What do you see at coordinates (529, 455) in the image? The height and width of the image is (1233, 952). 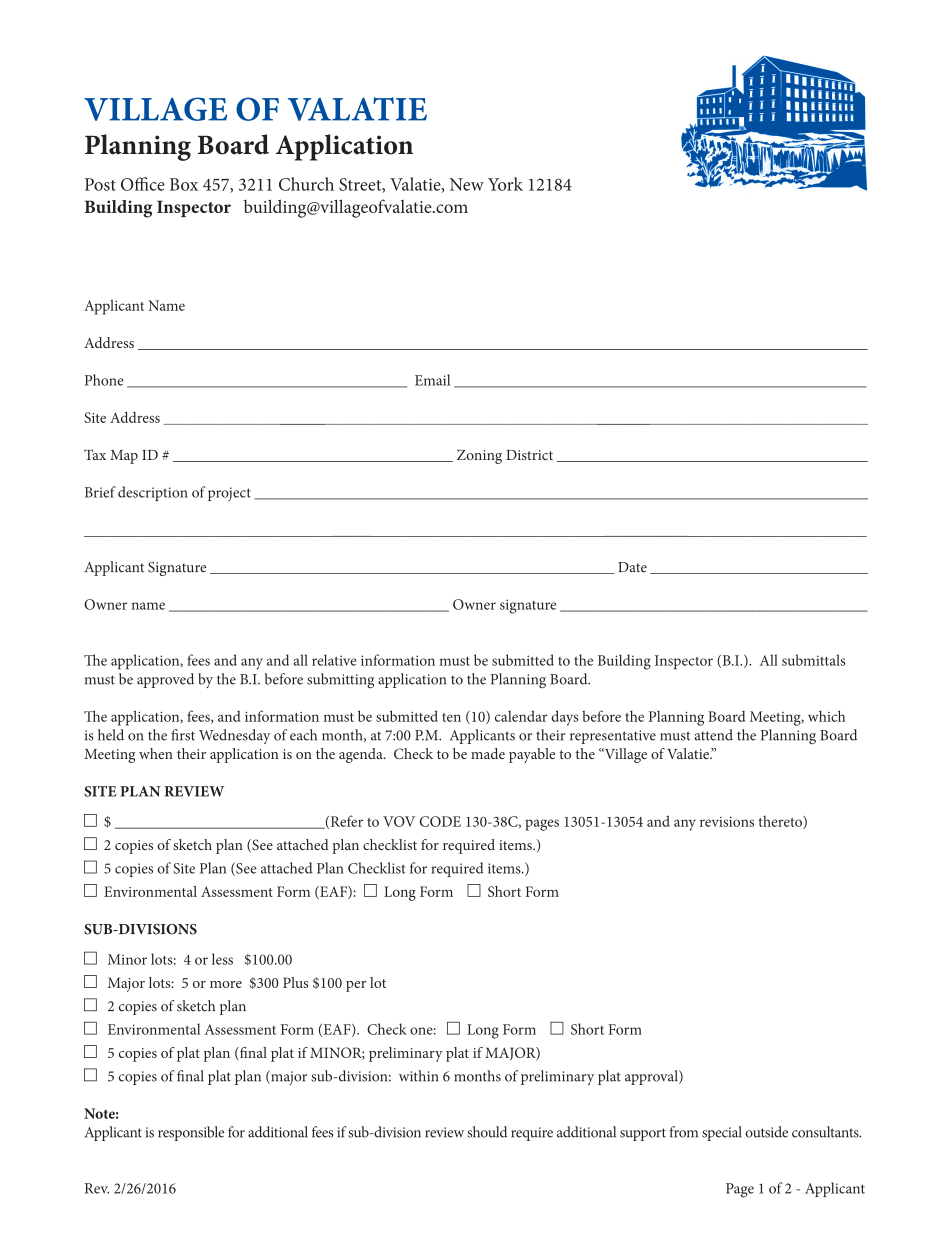 I see `District` at bounding box center [529, 455].
